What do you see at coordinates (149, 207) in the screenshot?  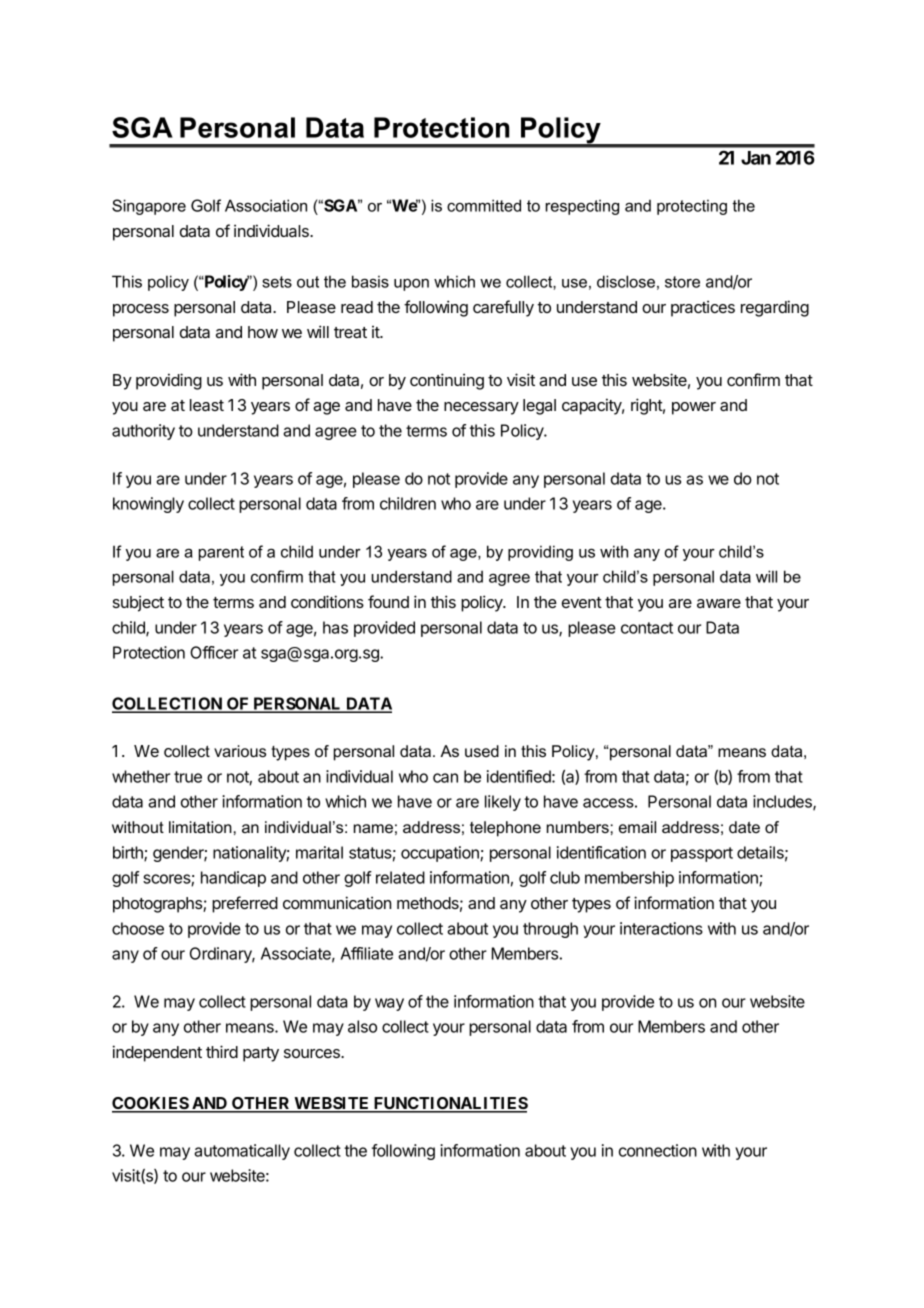 I see `Singapore` at bounding box center [149, 207].
